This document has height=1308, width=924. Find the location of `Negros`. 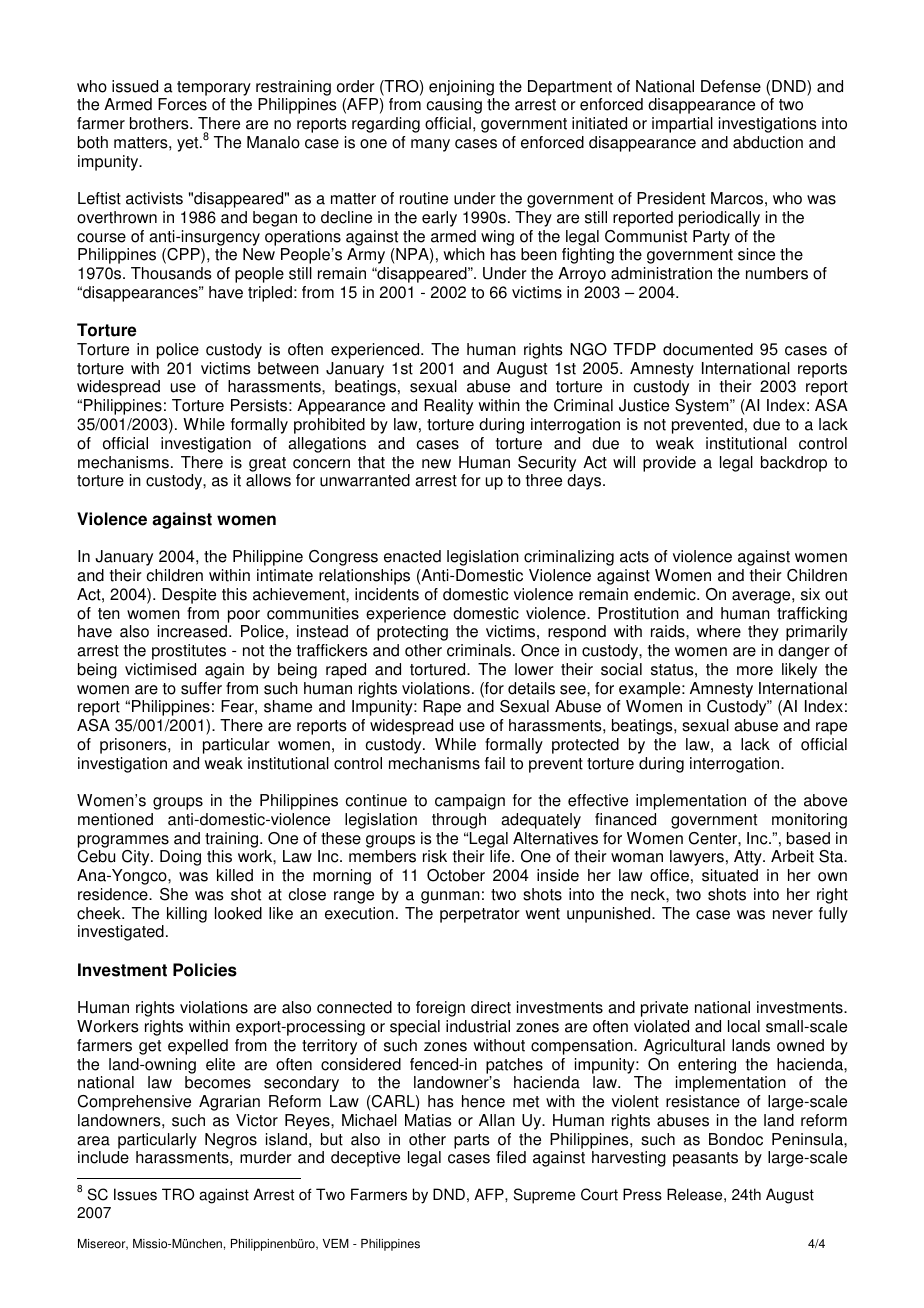

Negros is located at coordinates (231, 1141).
